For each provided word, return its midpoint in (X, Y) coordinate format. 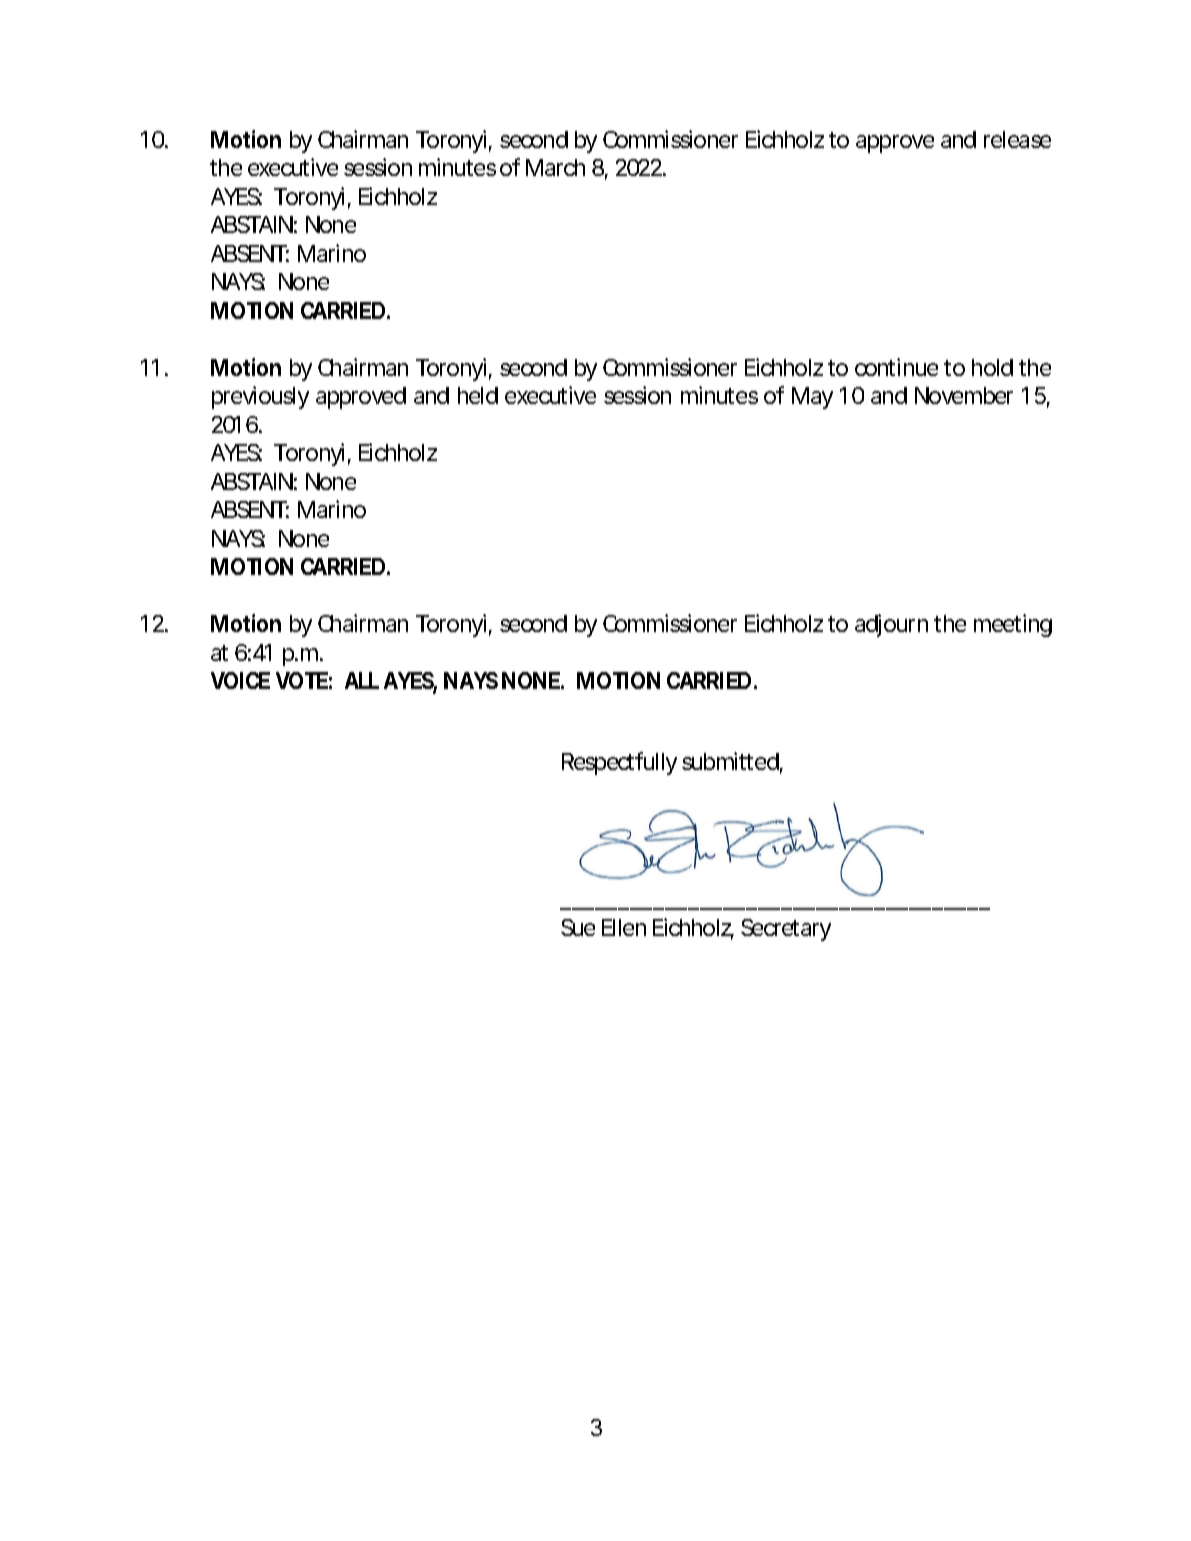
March (555, 167)
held (478, 395)
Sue (578, 927)
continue (896, 367)
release (1017, 139)
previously (260, 397)
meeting (1013, 625)
